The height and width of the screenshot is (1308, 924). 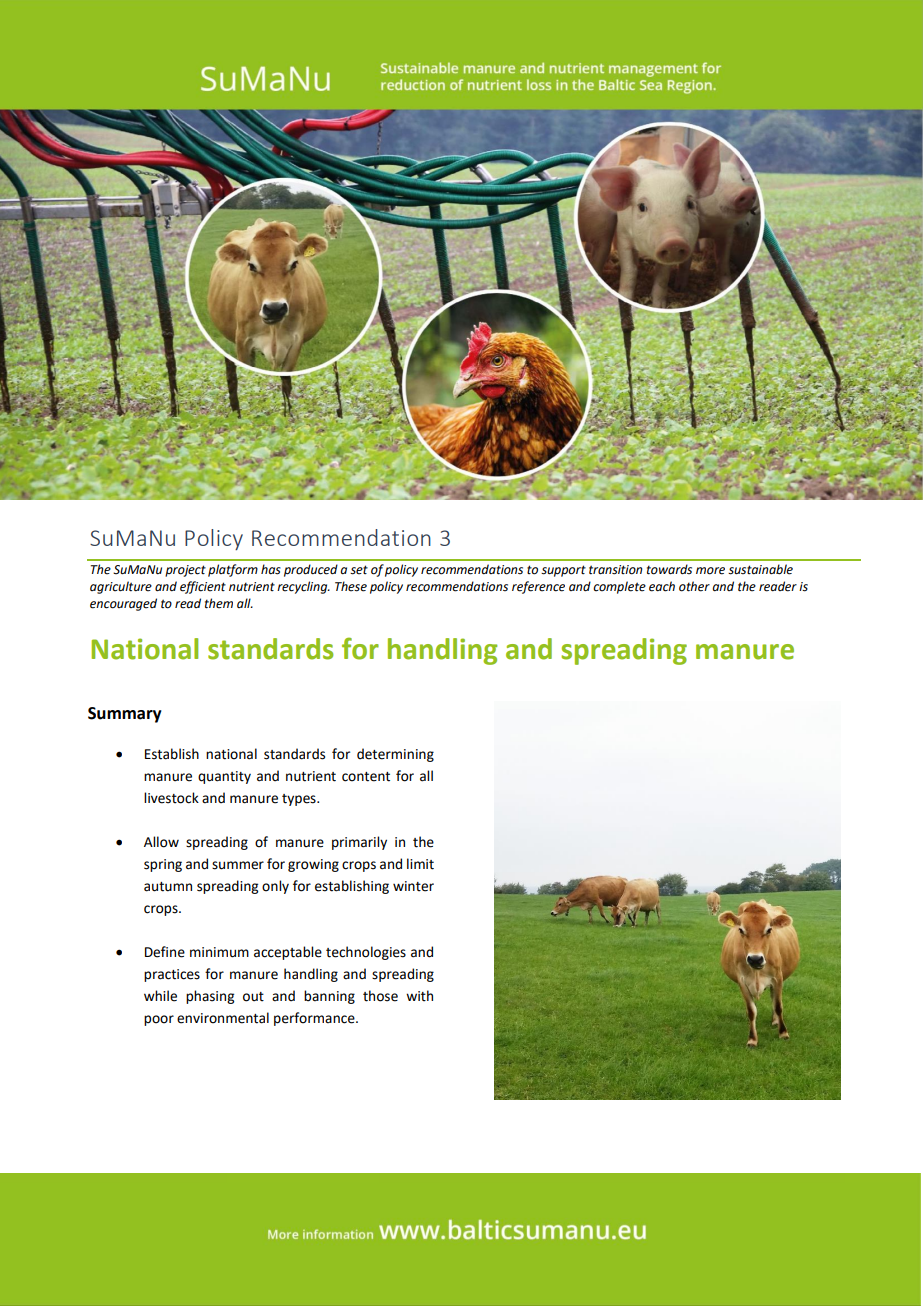 What do you see at coordinates (210, 997) in the screenshot?
I see `phasing` at bounding box center [210, 997].
